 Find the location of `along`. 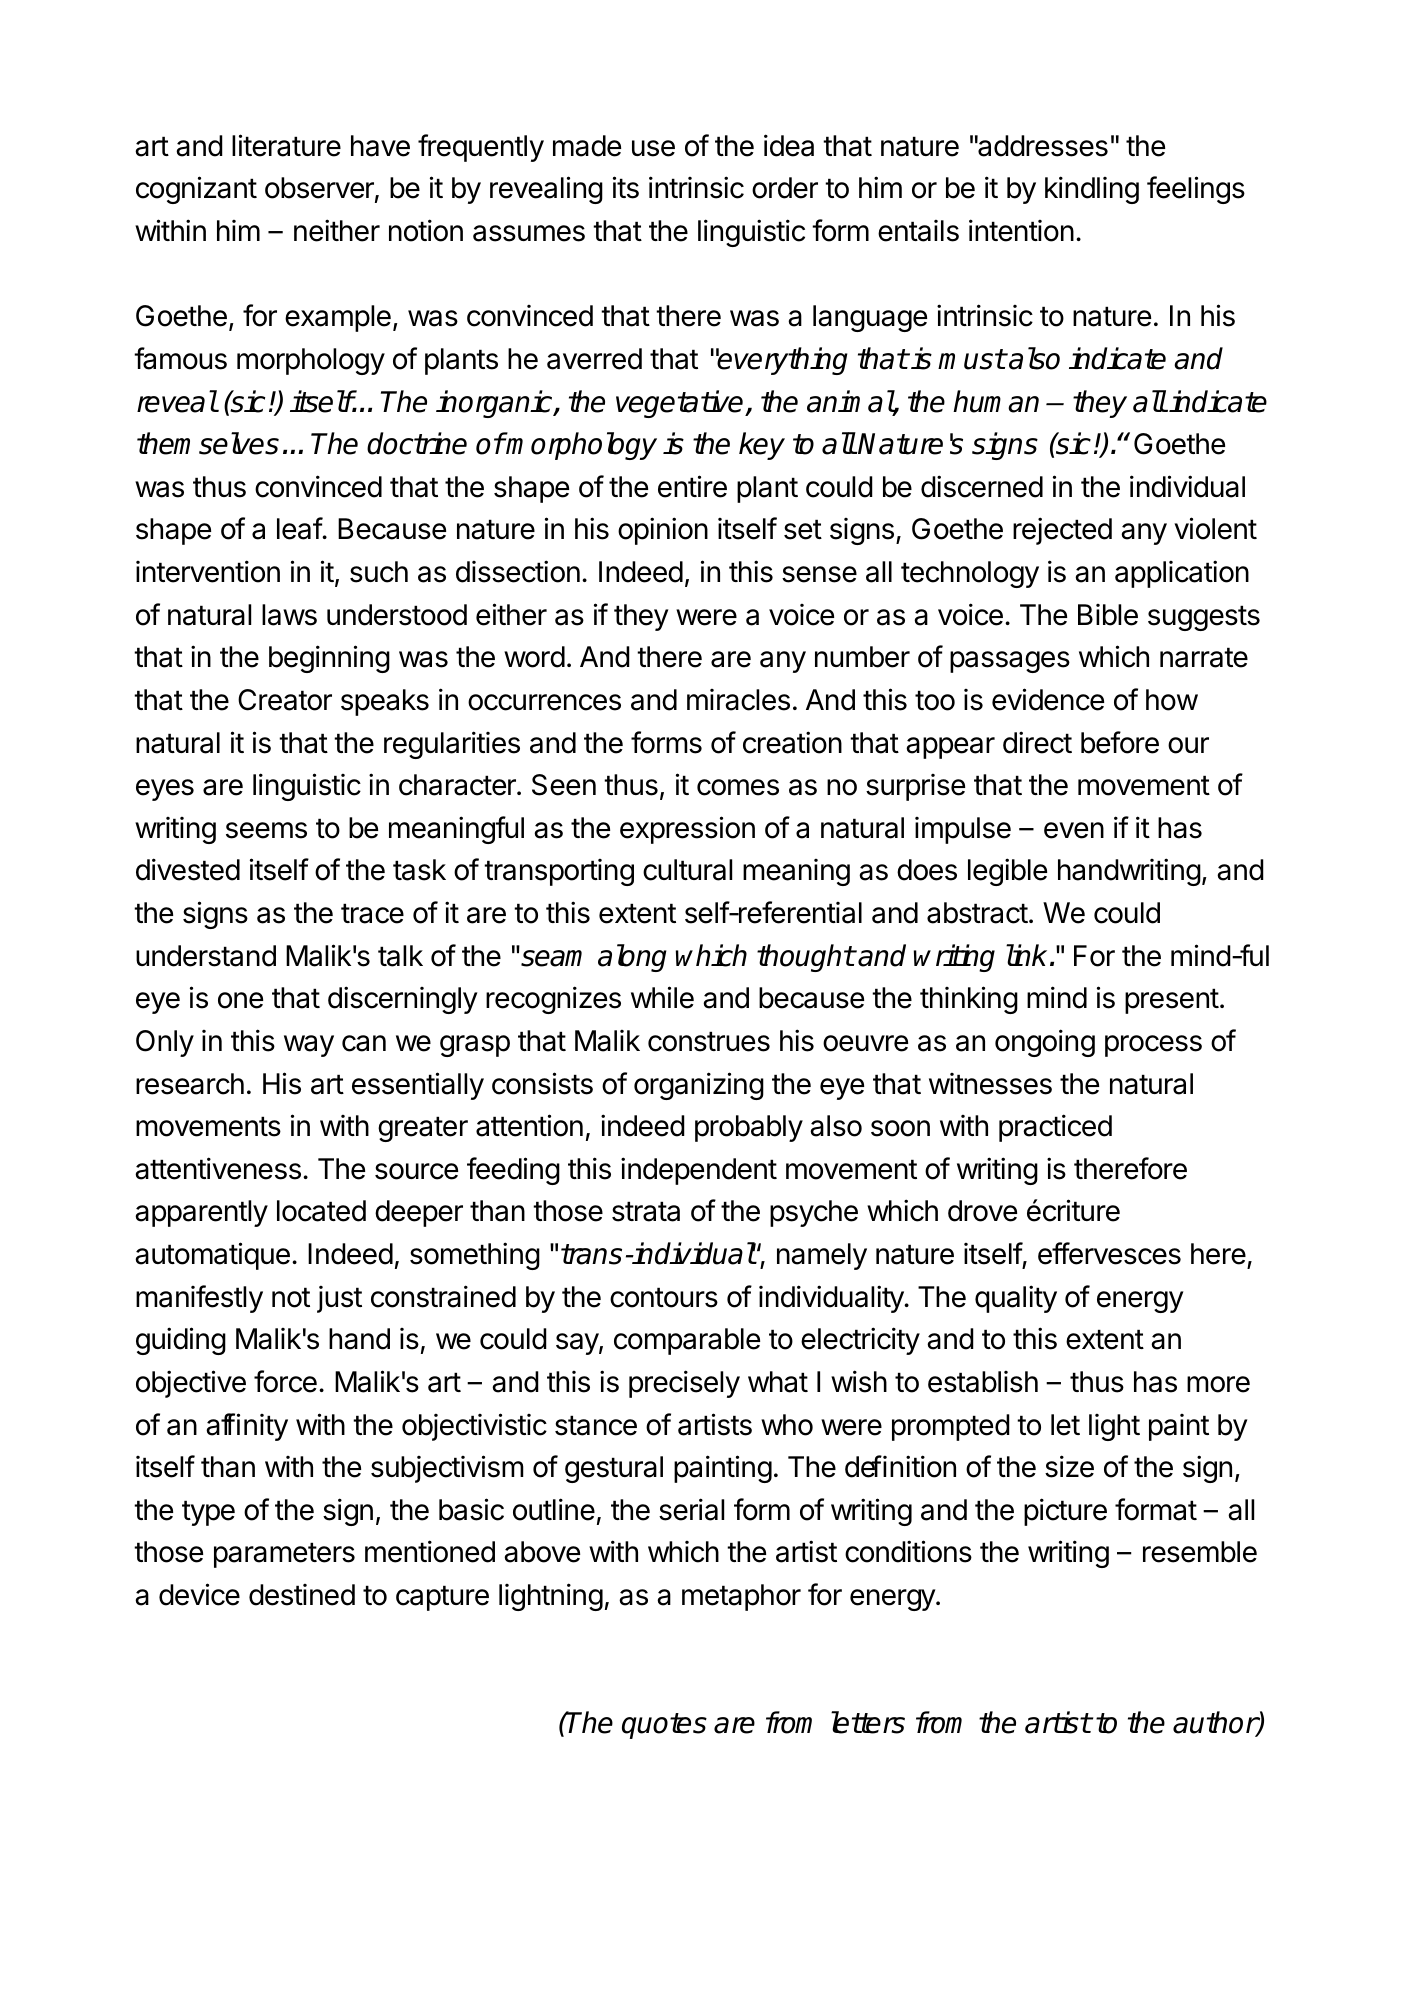

along is located at coordinates (632, 958).
